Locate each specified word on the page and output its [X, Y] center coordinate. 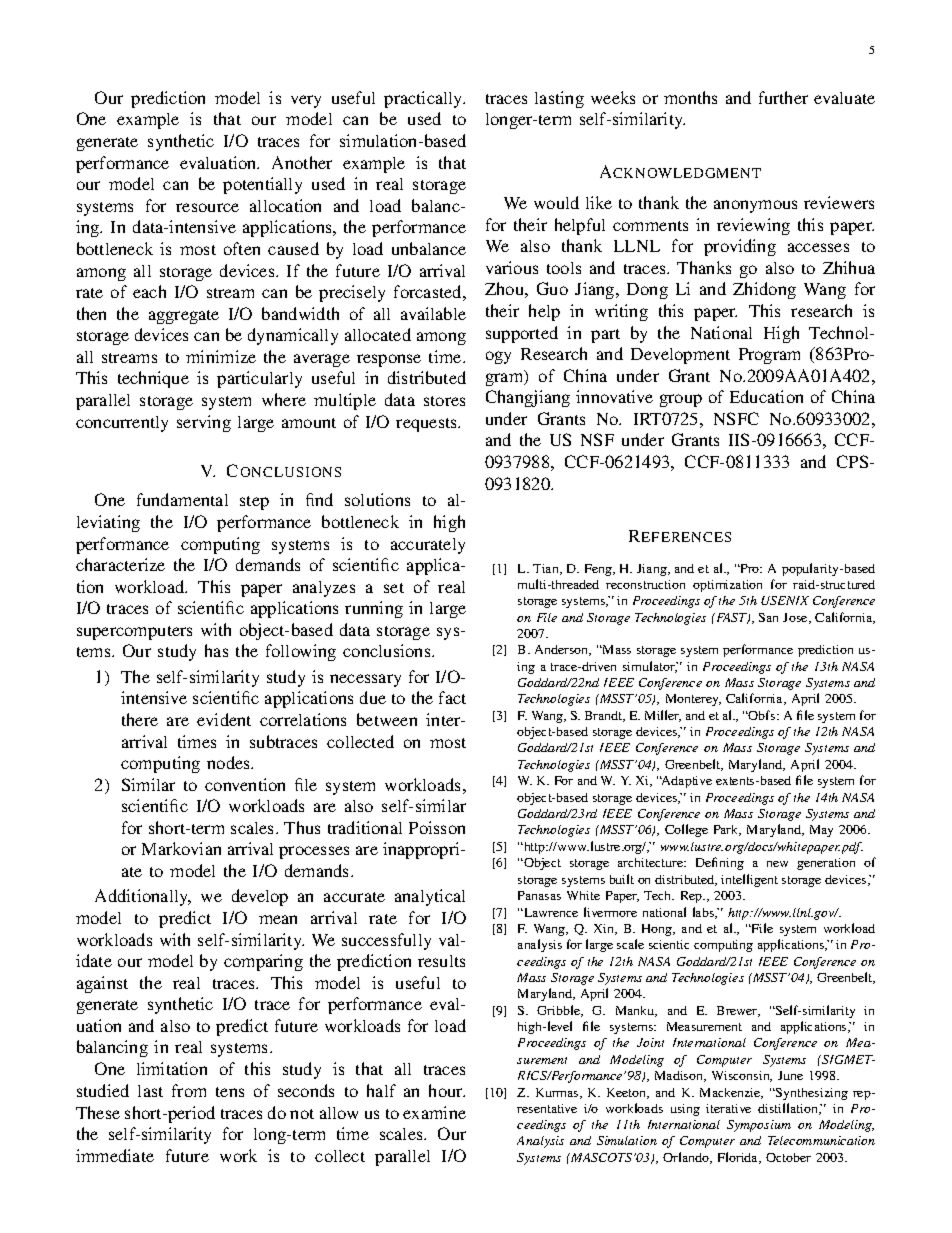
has [216, 650]
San [768, 617]
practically [424, 99]
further [783, 97]
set [394, 588]
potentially [262, 185]
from [189, 1090]
